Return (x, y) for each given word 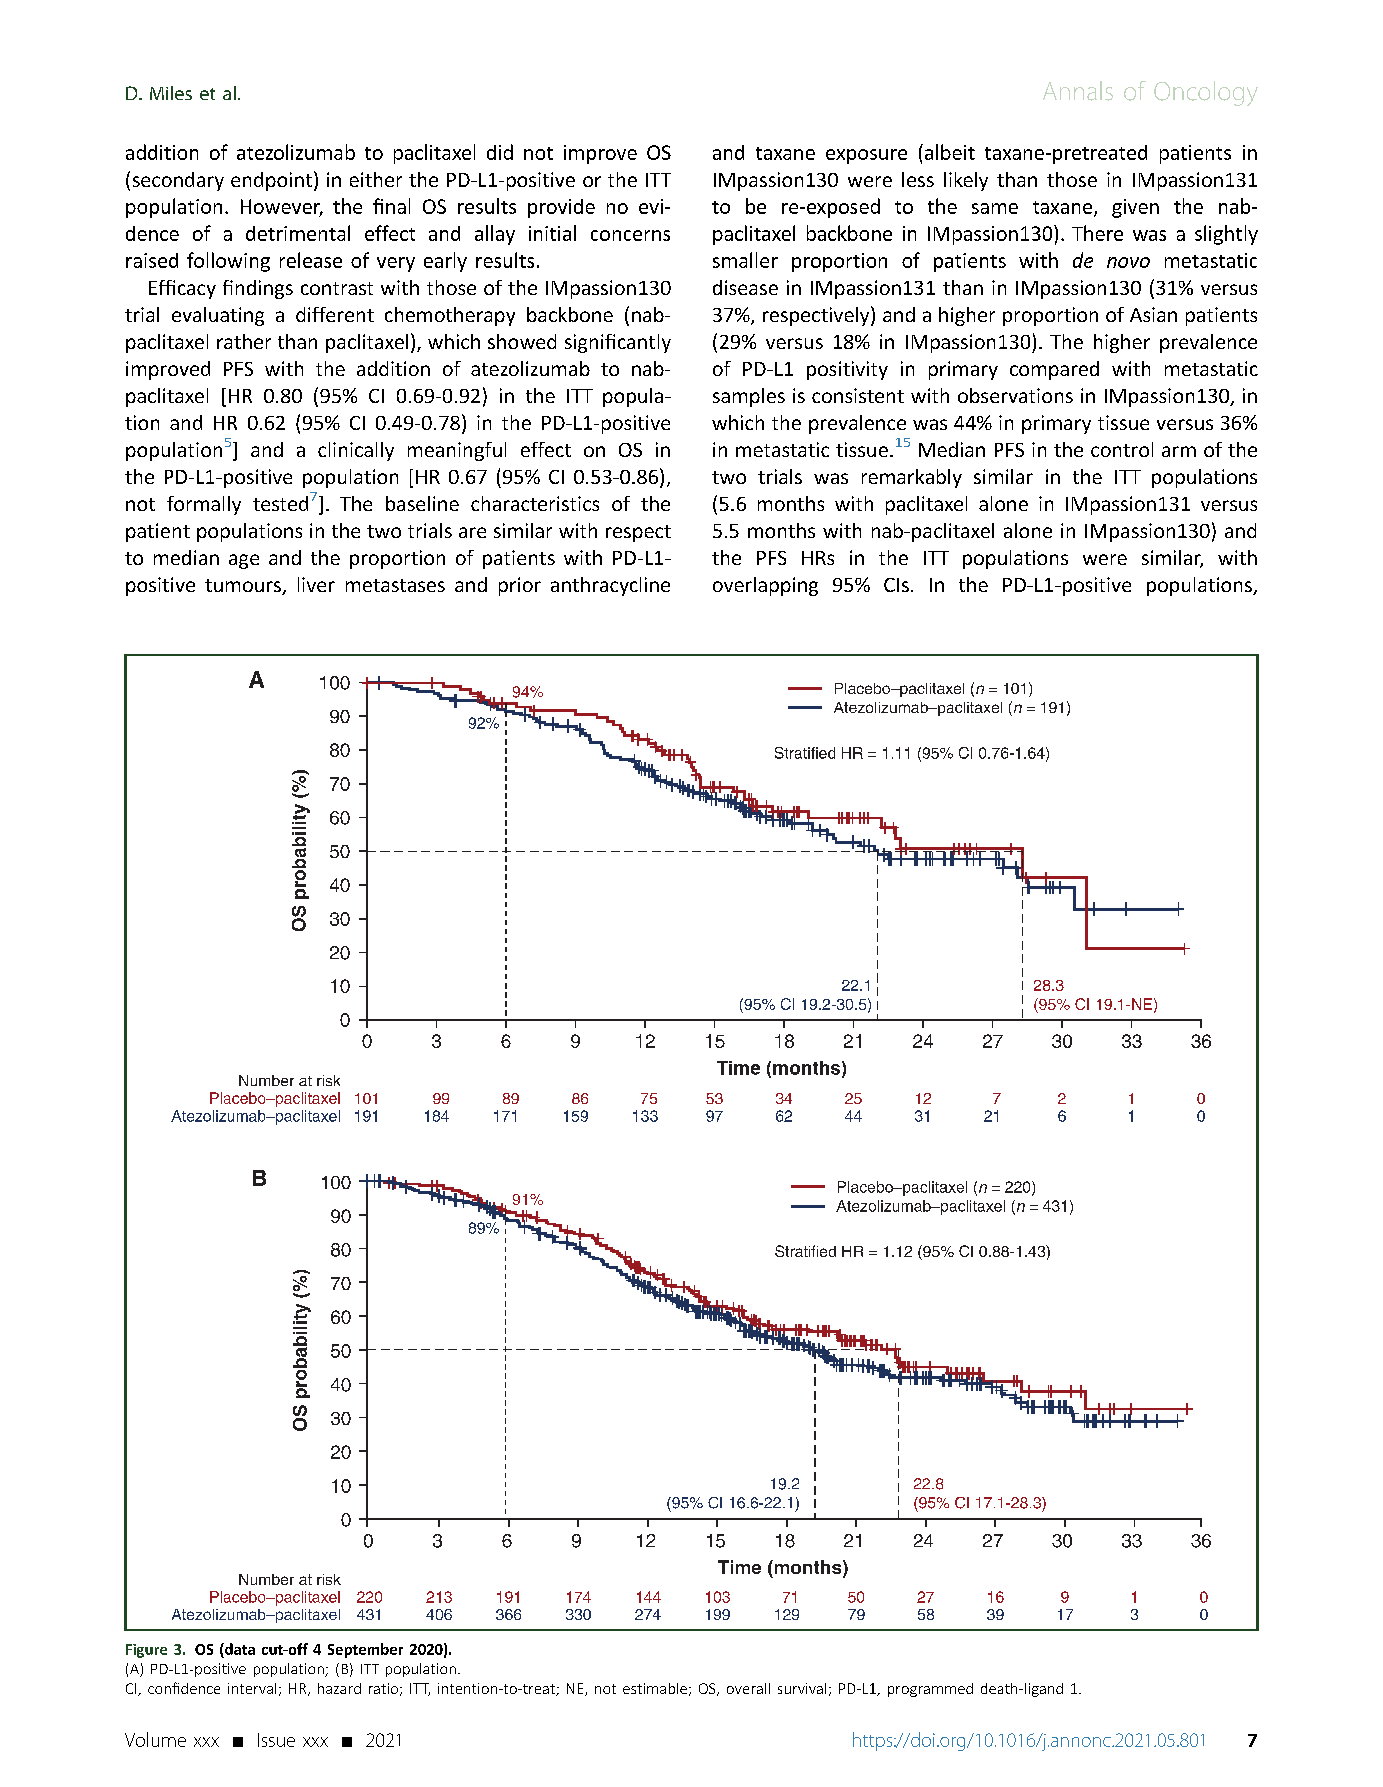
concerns (630, 235)
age (244, 561)
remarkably (912, 478)
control (1122, 449)
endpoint (271, 181)
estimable (655, 1688)
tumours (244, 587)
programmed (930, 1690)
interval (252, 1688)
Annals (1078, 91)
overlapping (765, 586)
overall (748, 1688)
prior (520, 586)
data (239, 1649)
